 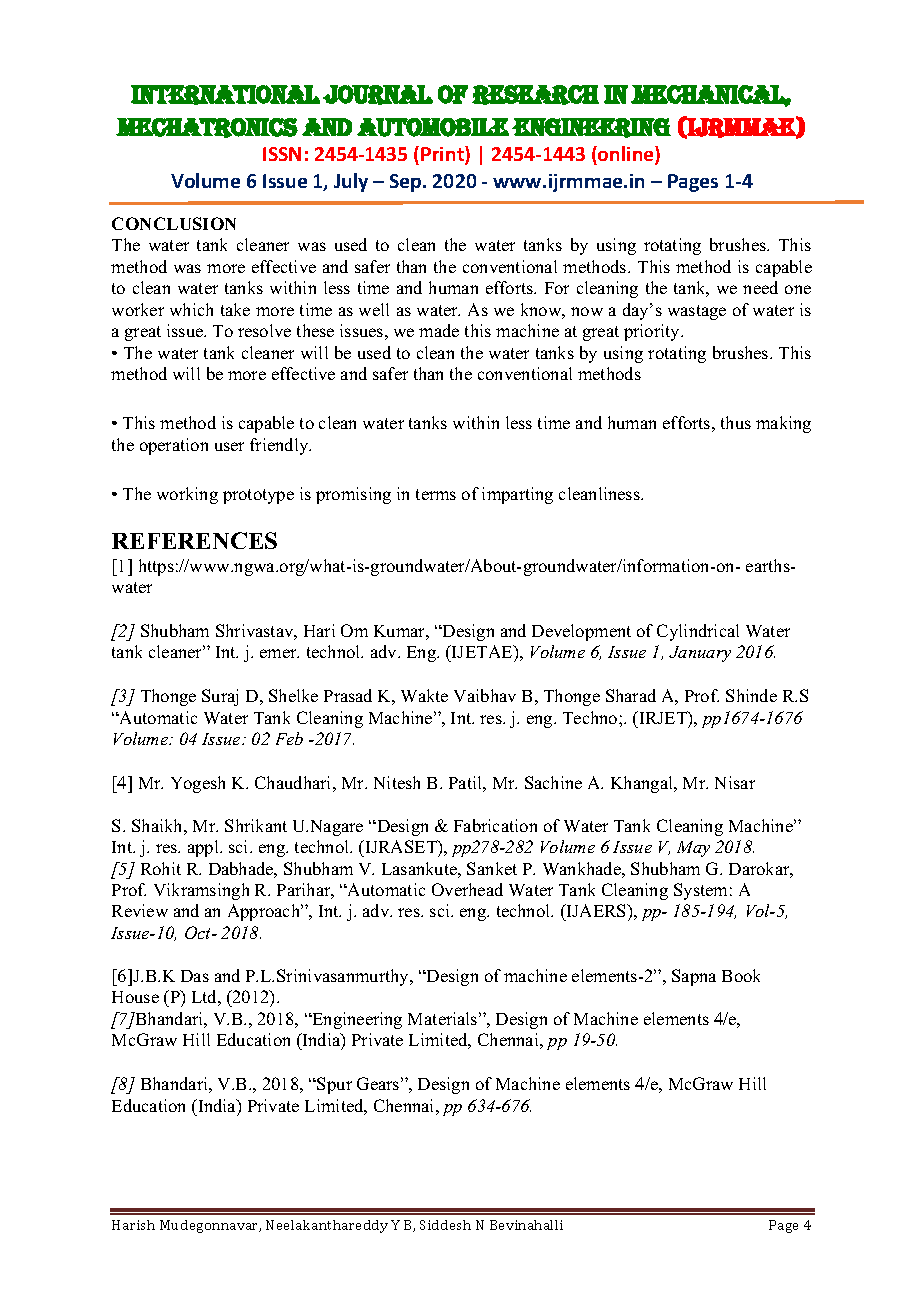 I want to click on Fabrication, so click(x=495, y=825).
